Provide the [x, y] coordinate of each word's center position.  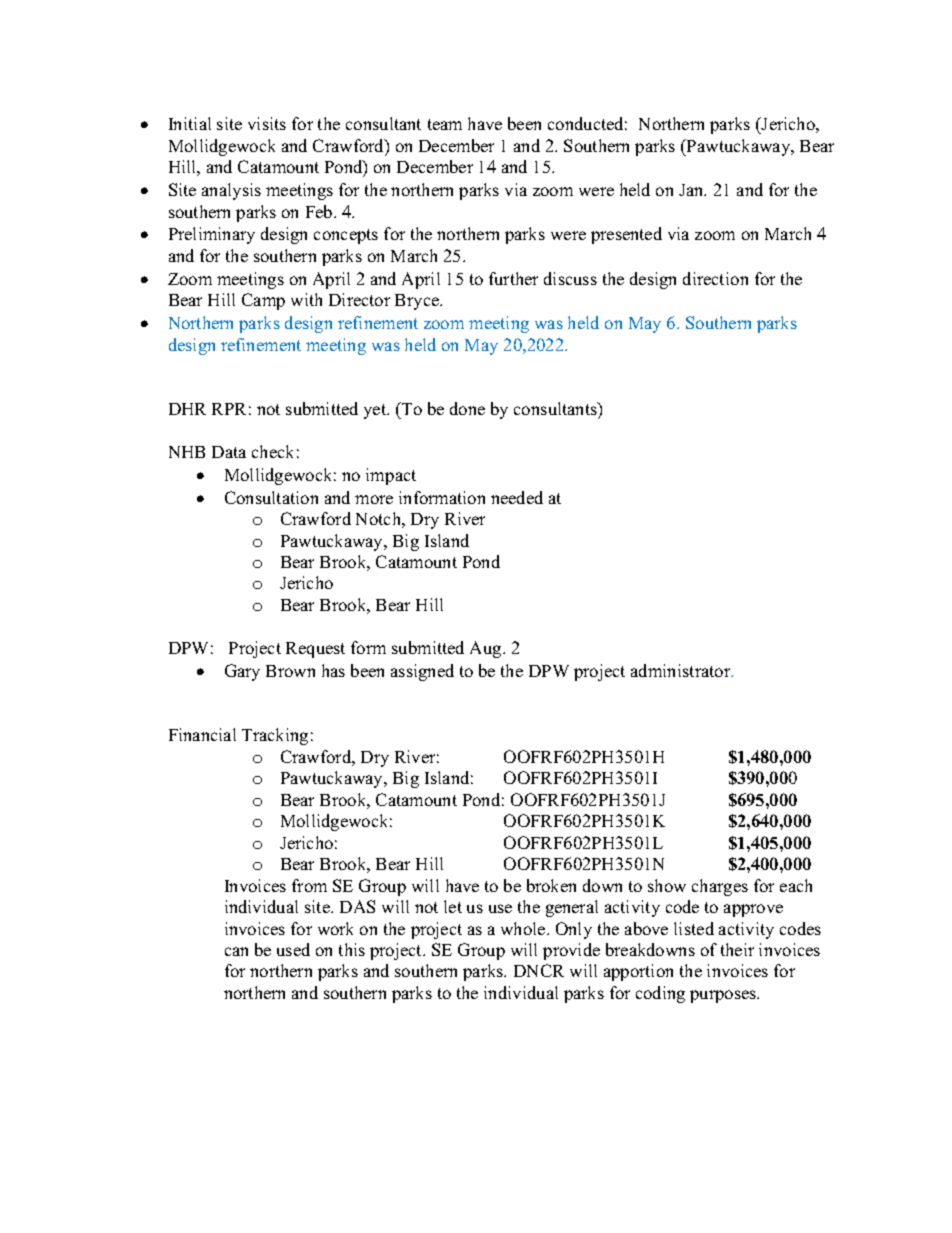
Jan [692, 190]
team [445, 124]
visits [267, 123]
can [236, 951]
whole [524, 928]
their [737, 949]
